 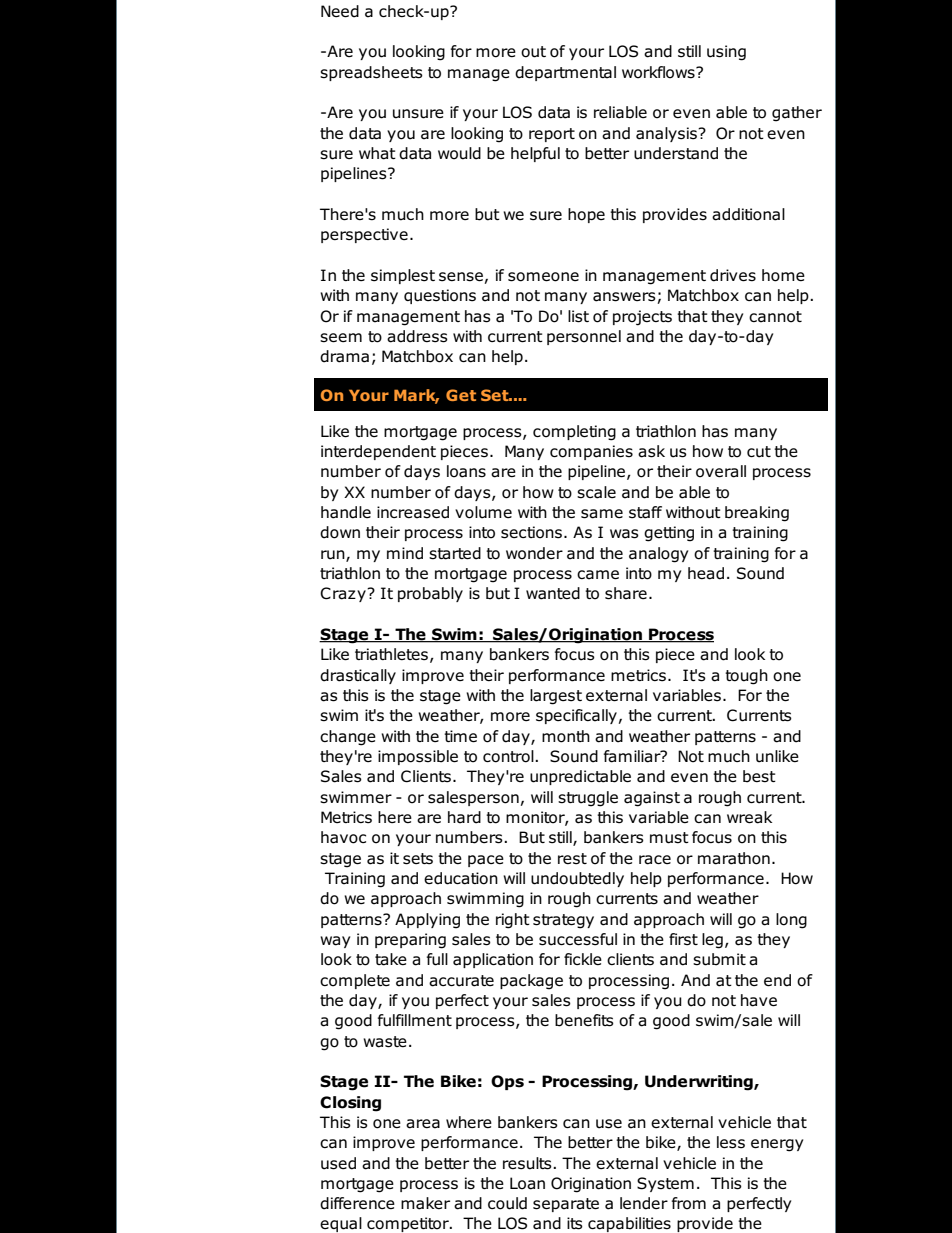 What do you see at coordinates (418, 757) in the page?
I see `impossible` at bounding box center [418, 757].
